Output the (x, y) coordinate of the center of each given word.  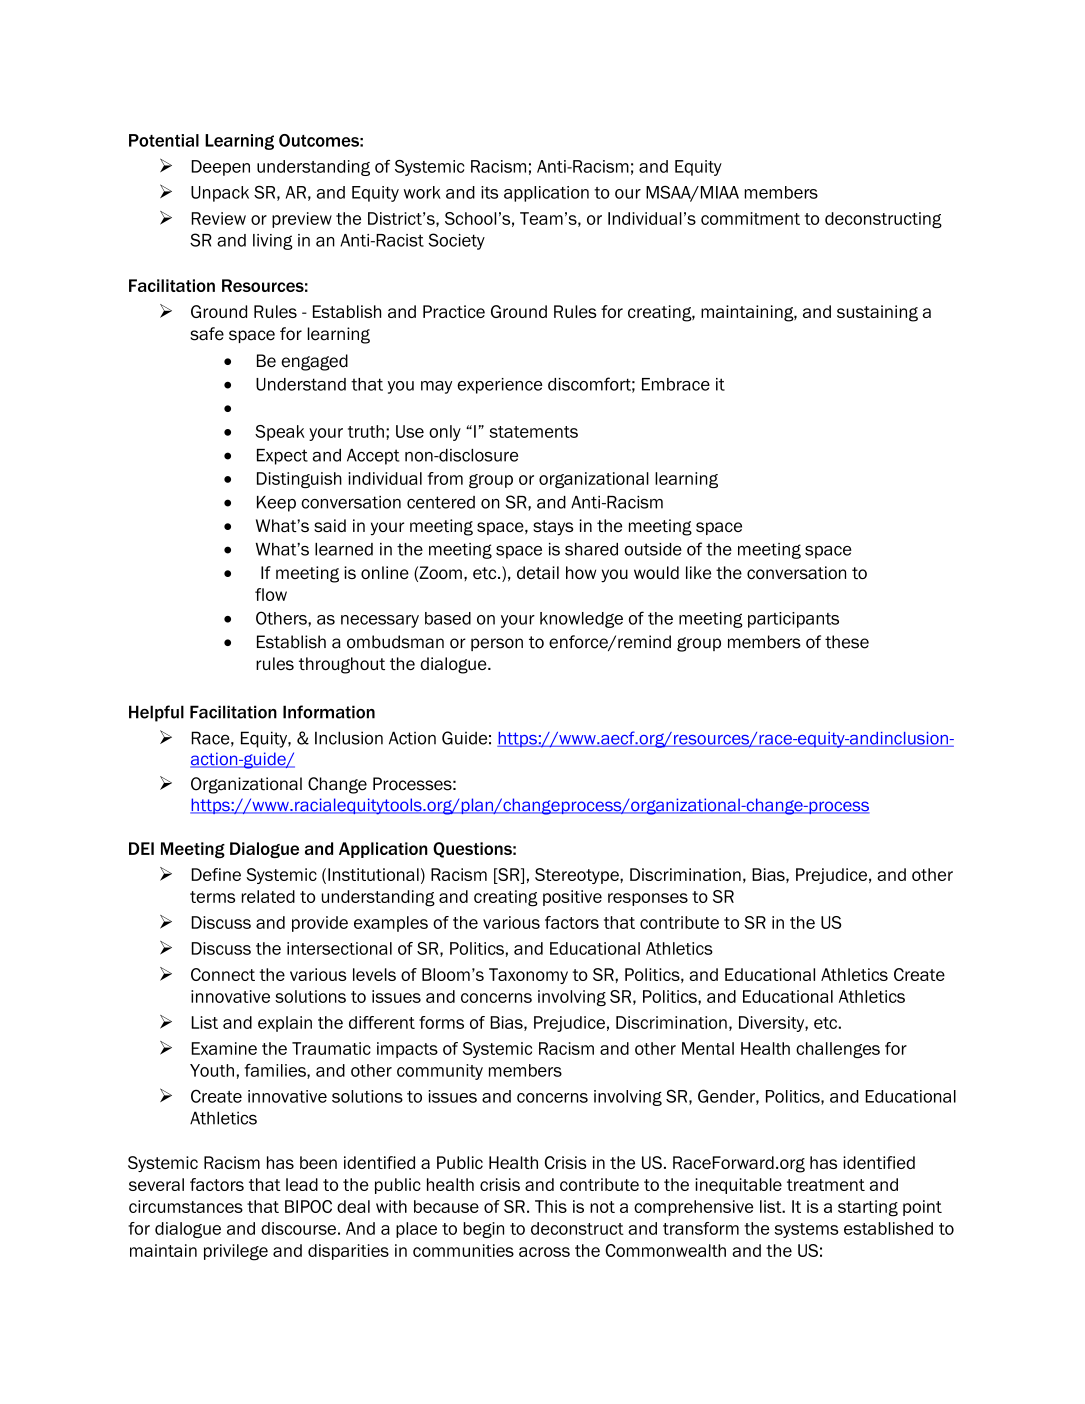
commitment (750, 218)
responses (648, 899)
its (489, 192)
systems (806, 1230)
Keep (276, 504)
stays (553, 528)
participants (793, 620)
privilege (236, 1252)
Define (216, 874)
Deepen (221, 168)
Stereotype (578, 876)
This (551, 1206)
